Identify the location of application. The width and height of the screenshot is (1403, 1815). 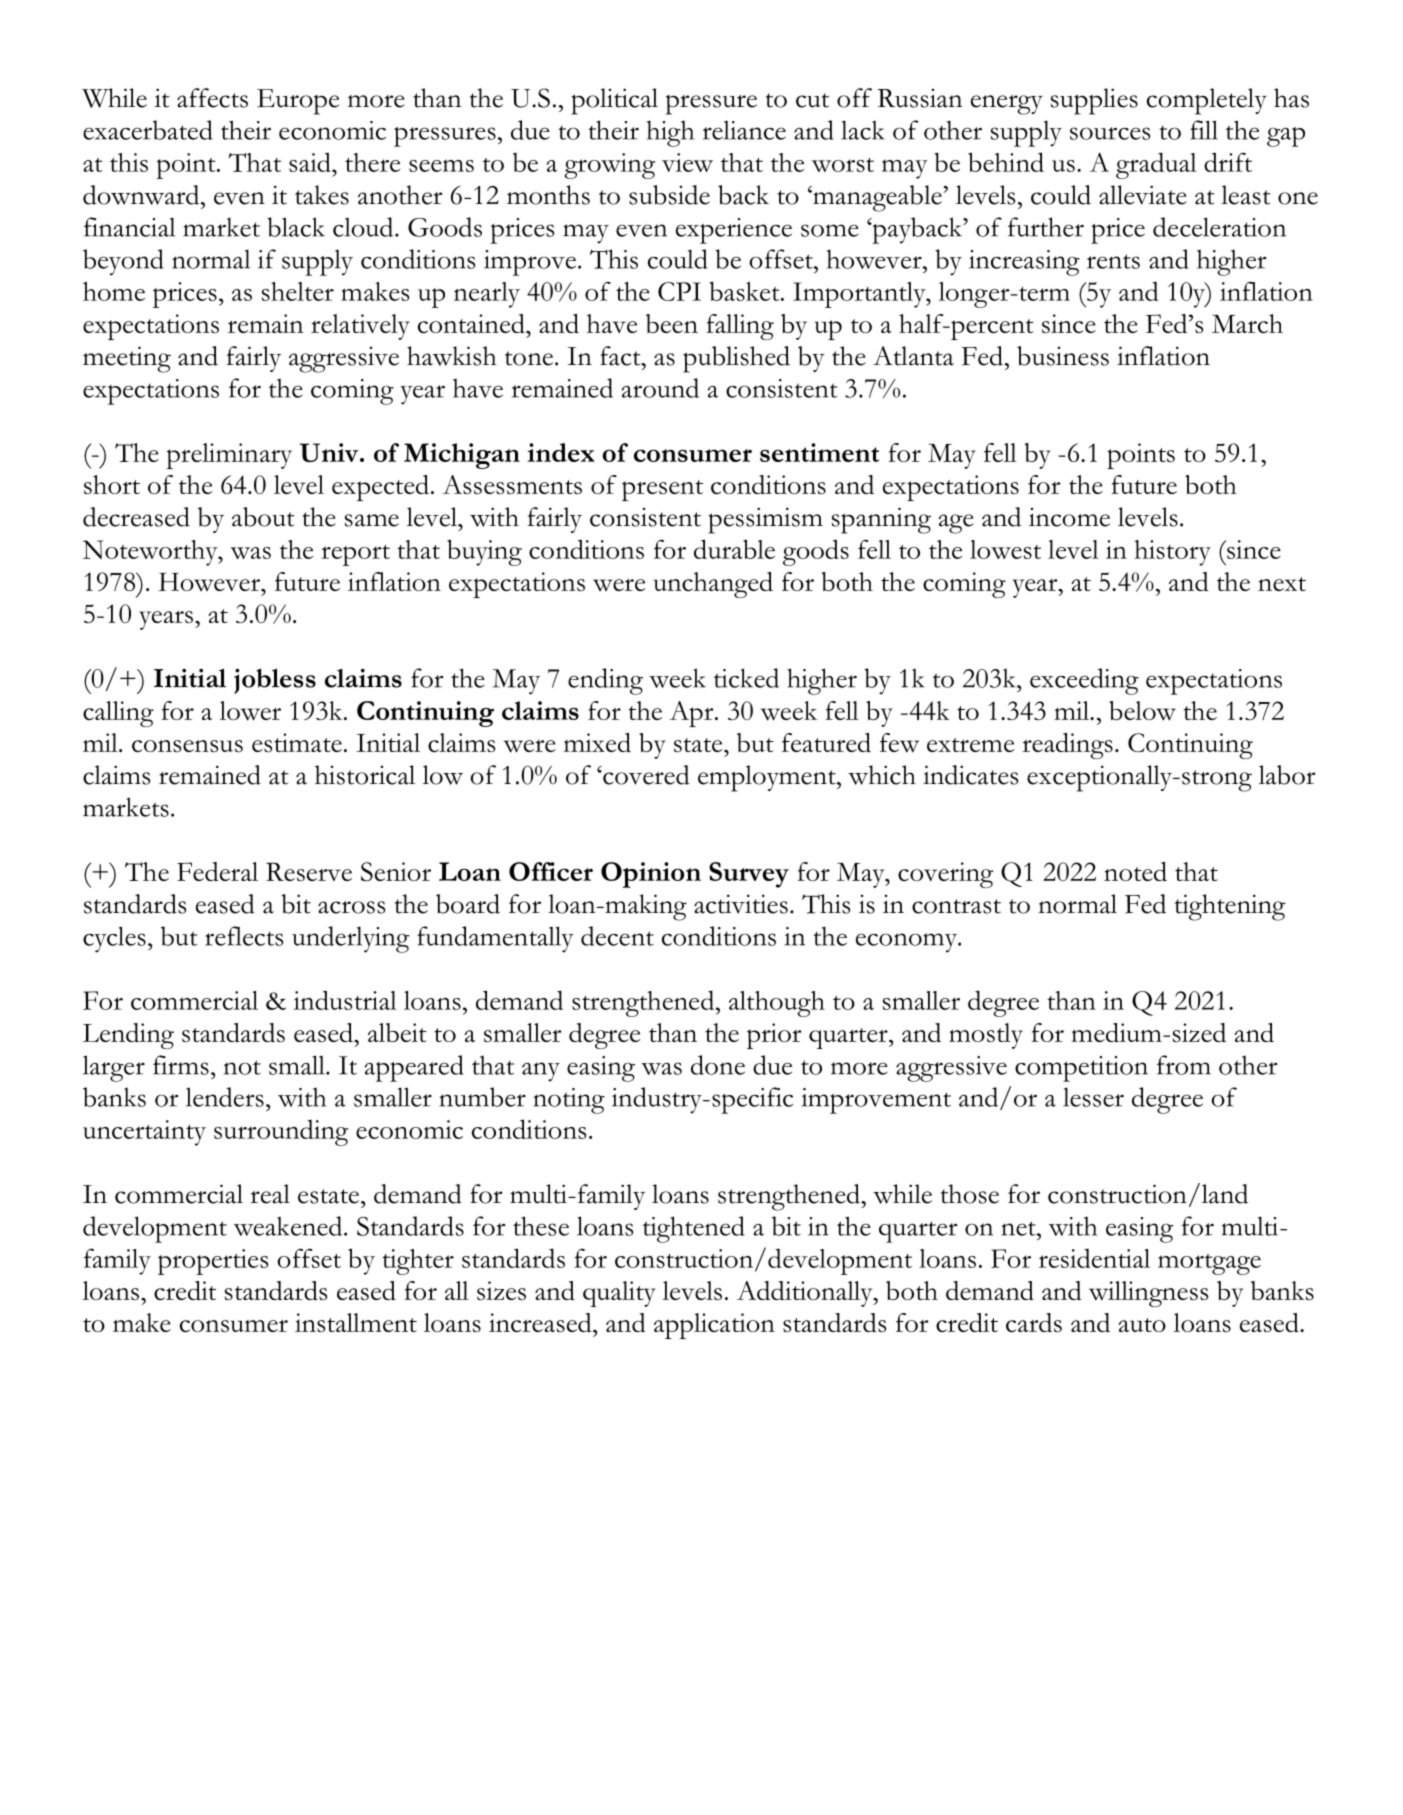
(714, 1326).
